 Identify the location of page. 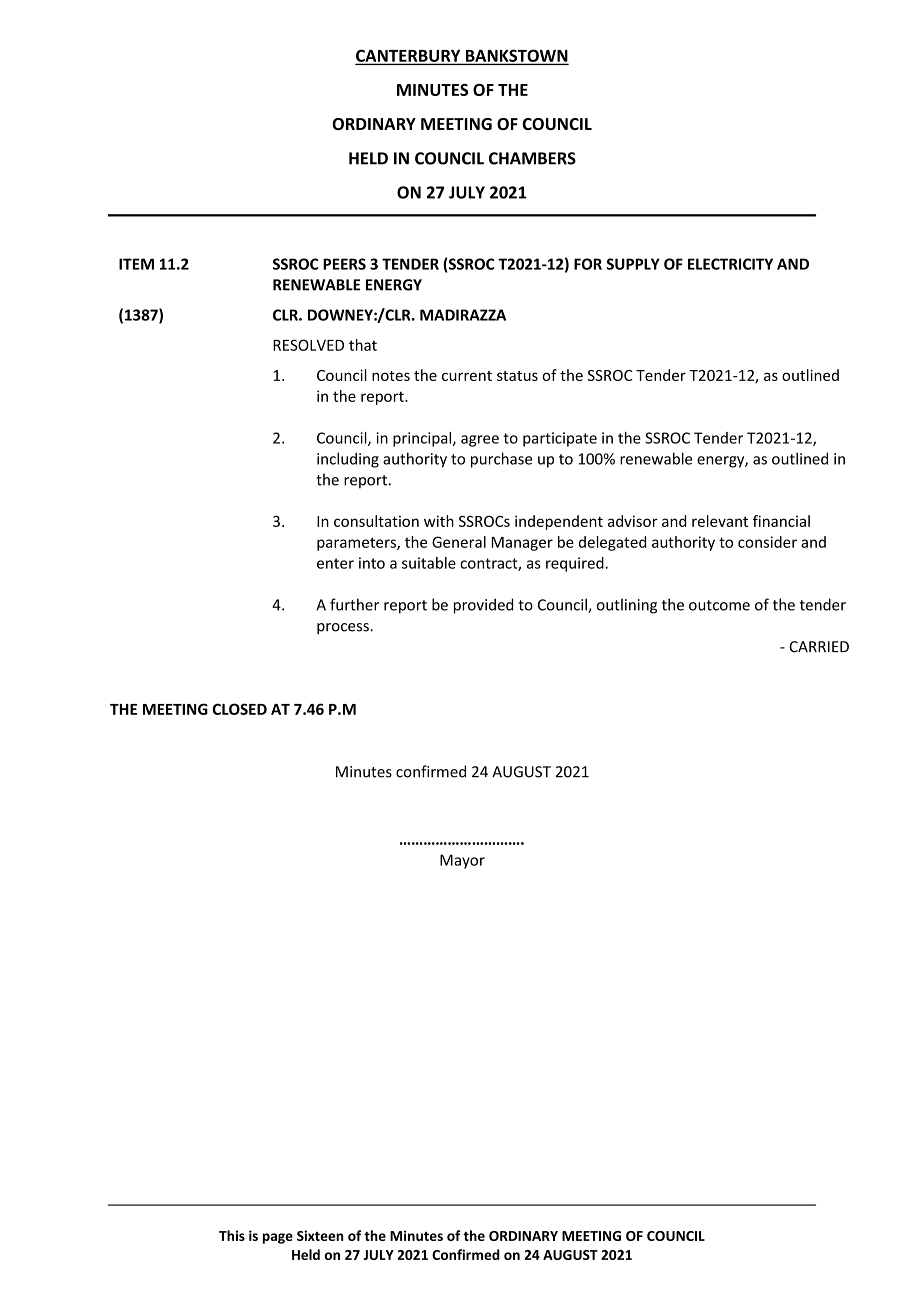
(278, 1238).
